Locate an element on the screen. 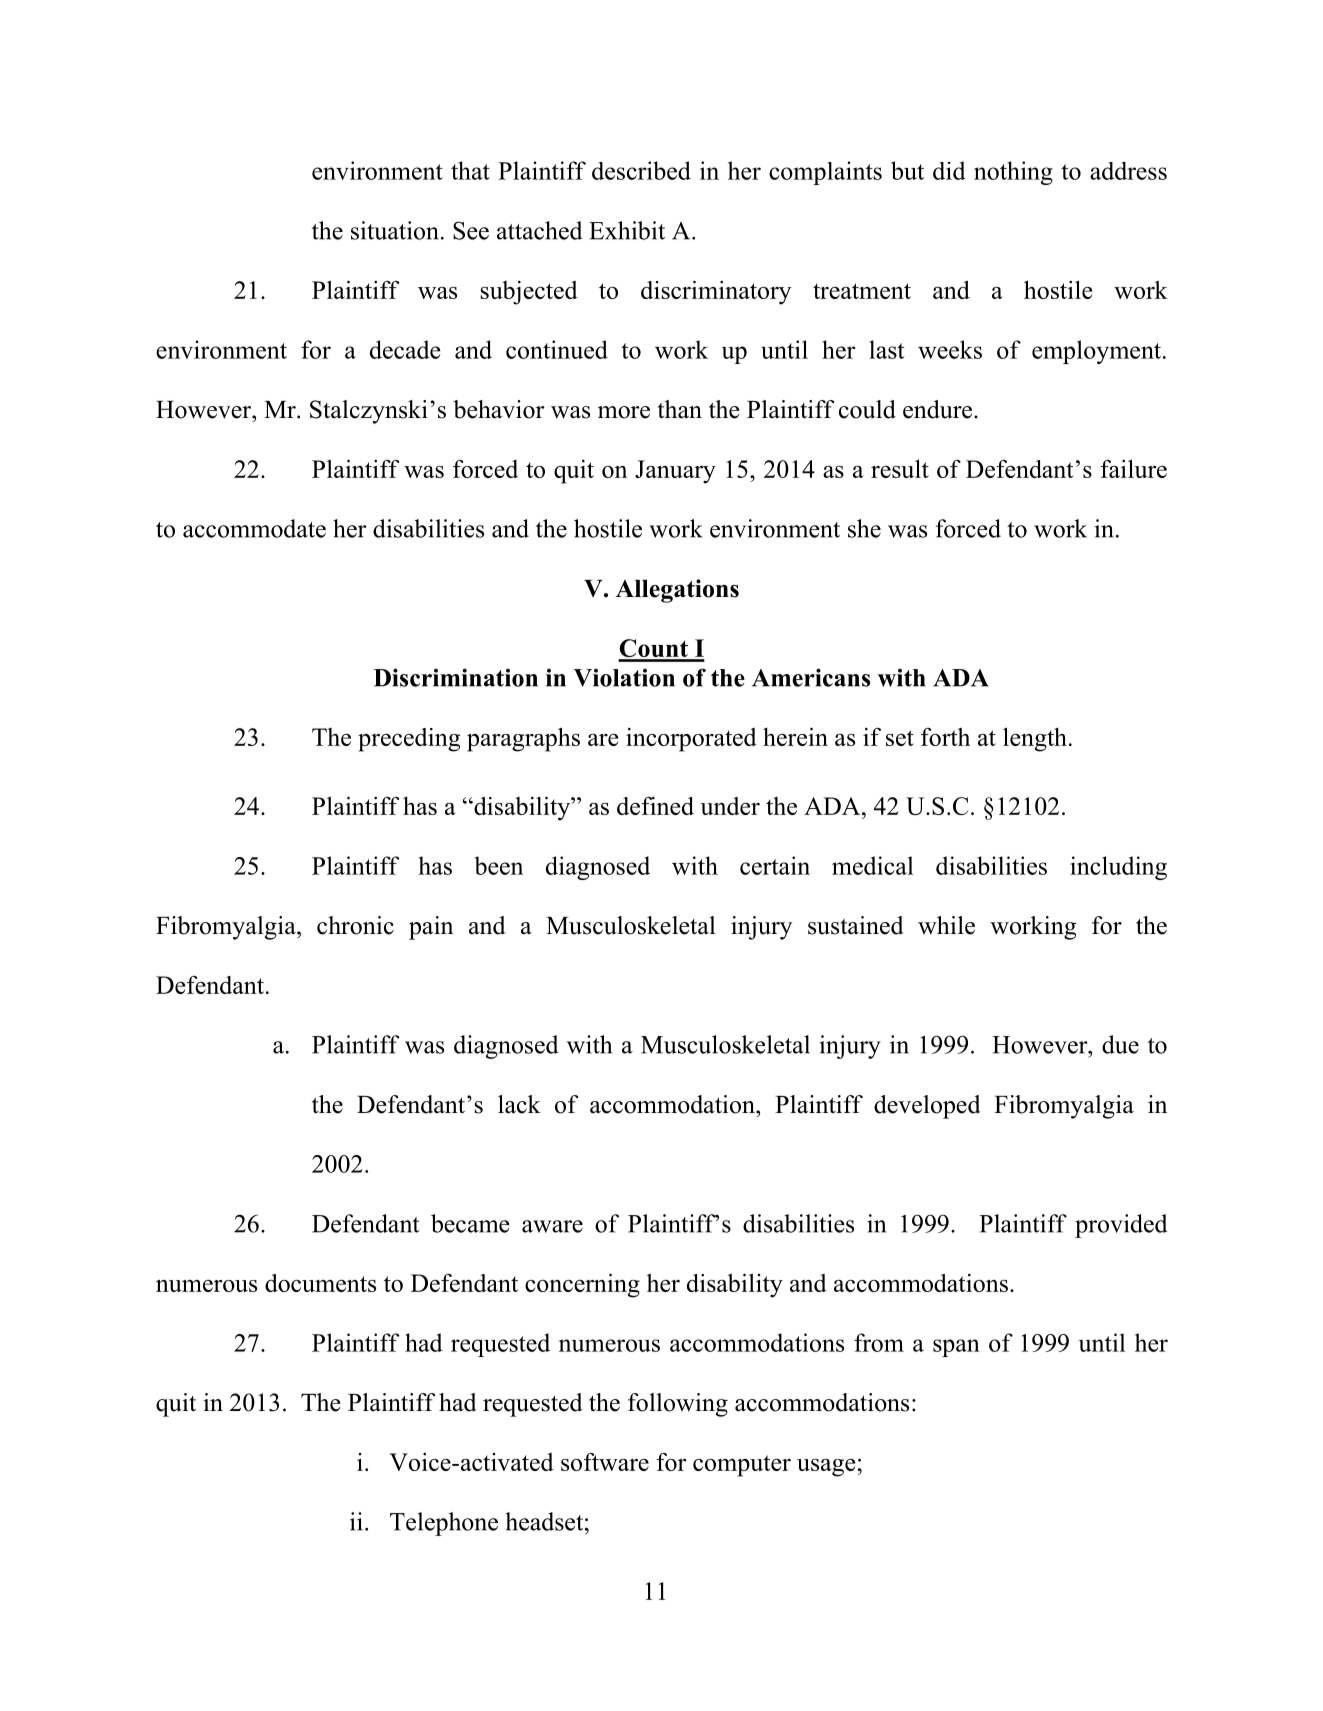  Telephone is located at coordinates (444, 1524).
